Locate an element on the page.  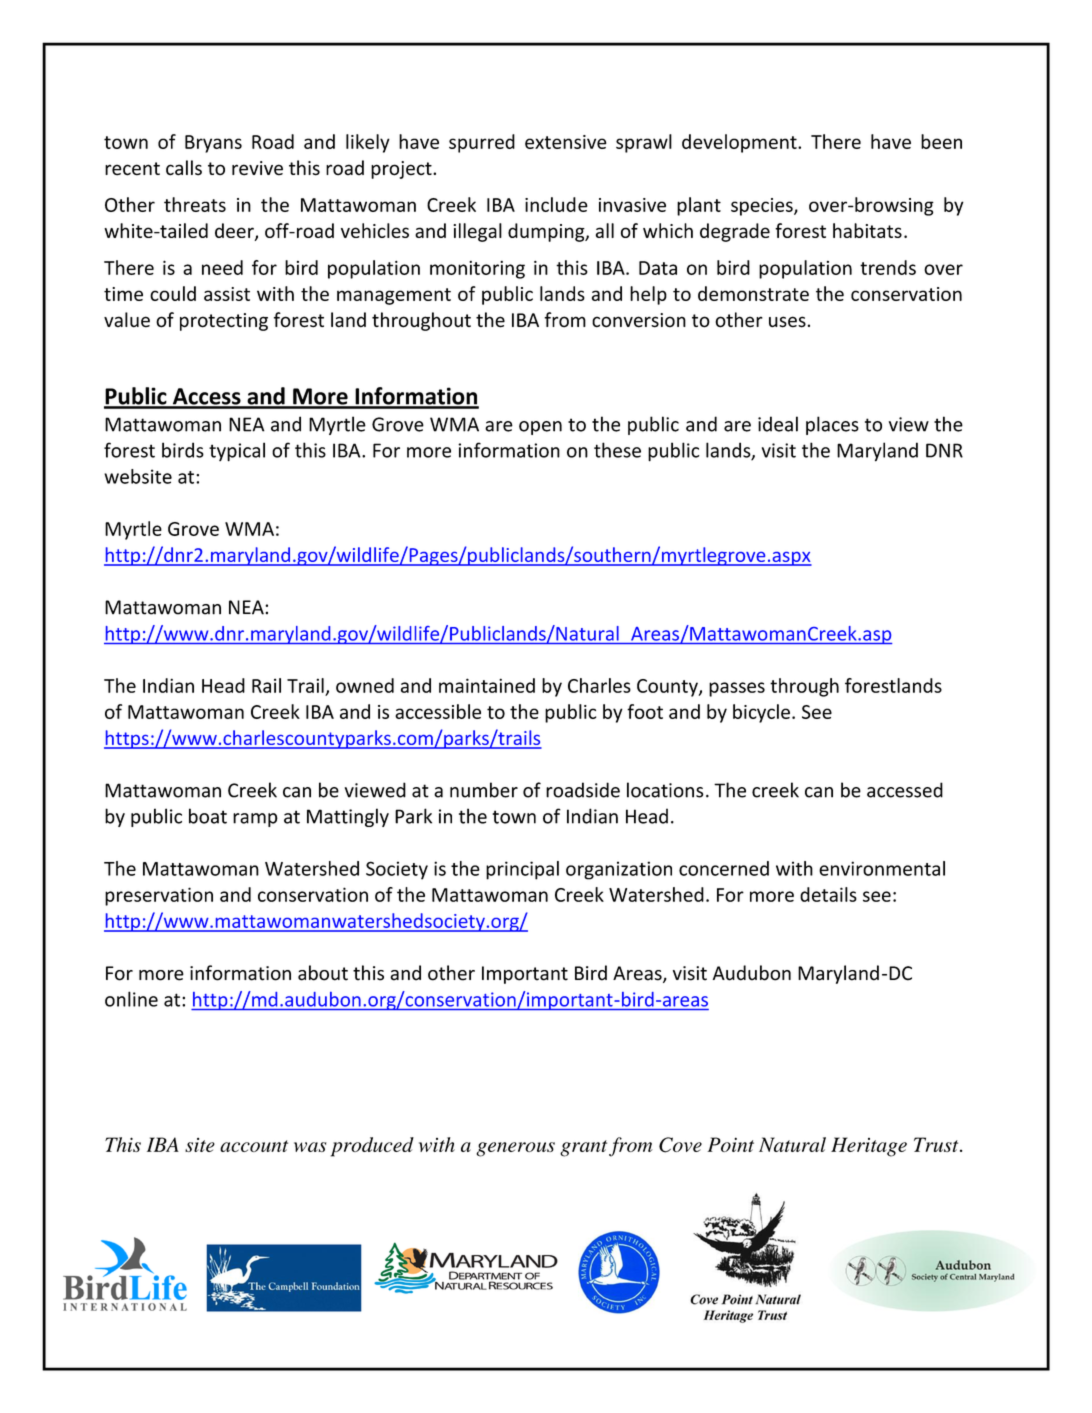
open is located at coordinates (540, 428).
